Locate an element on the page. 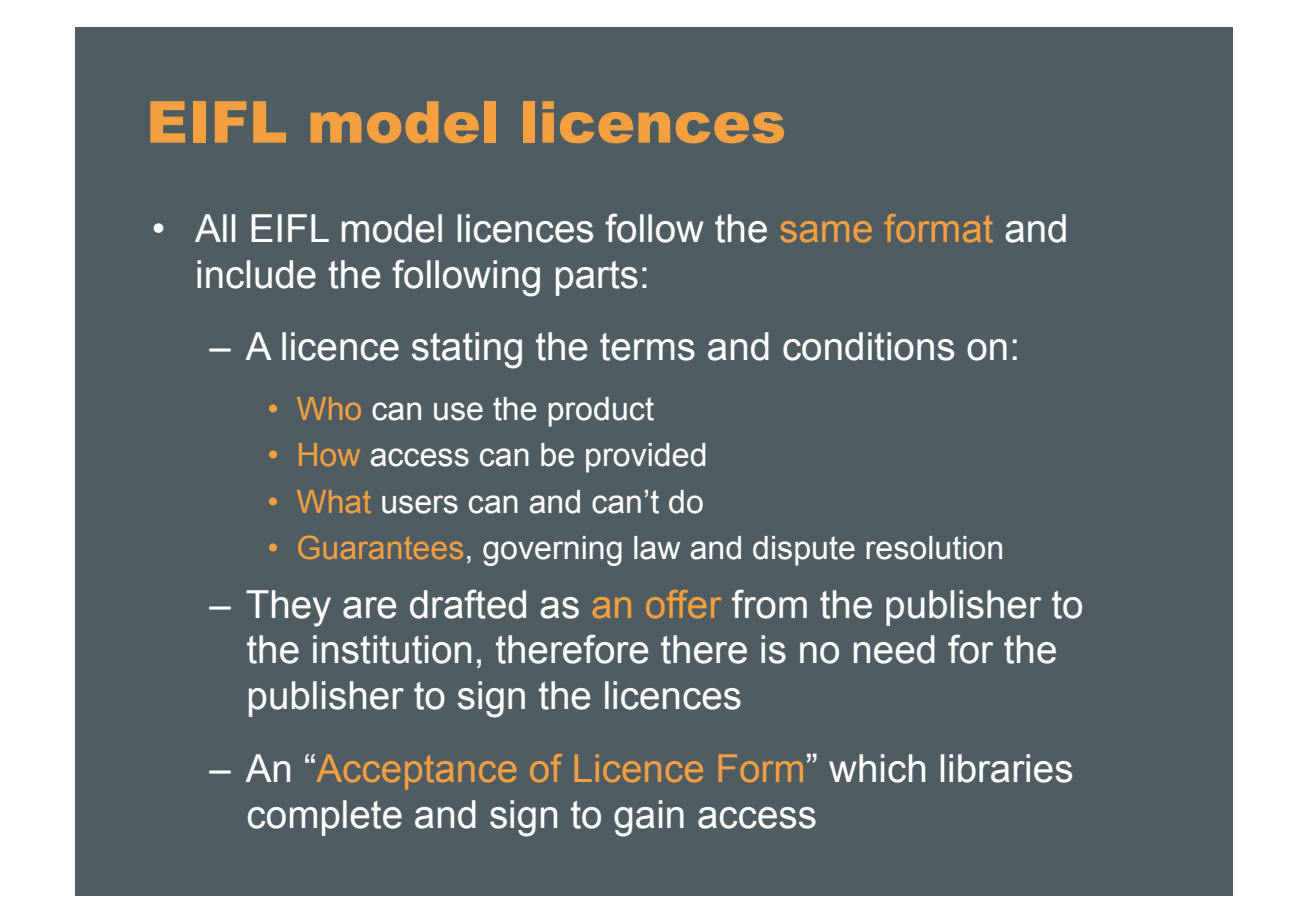  need is located at coordinates (894, 649).
